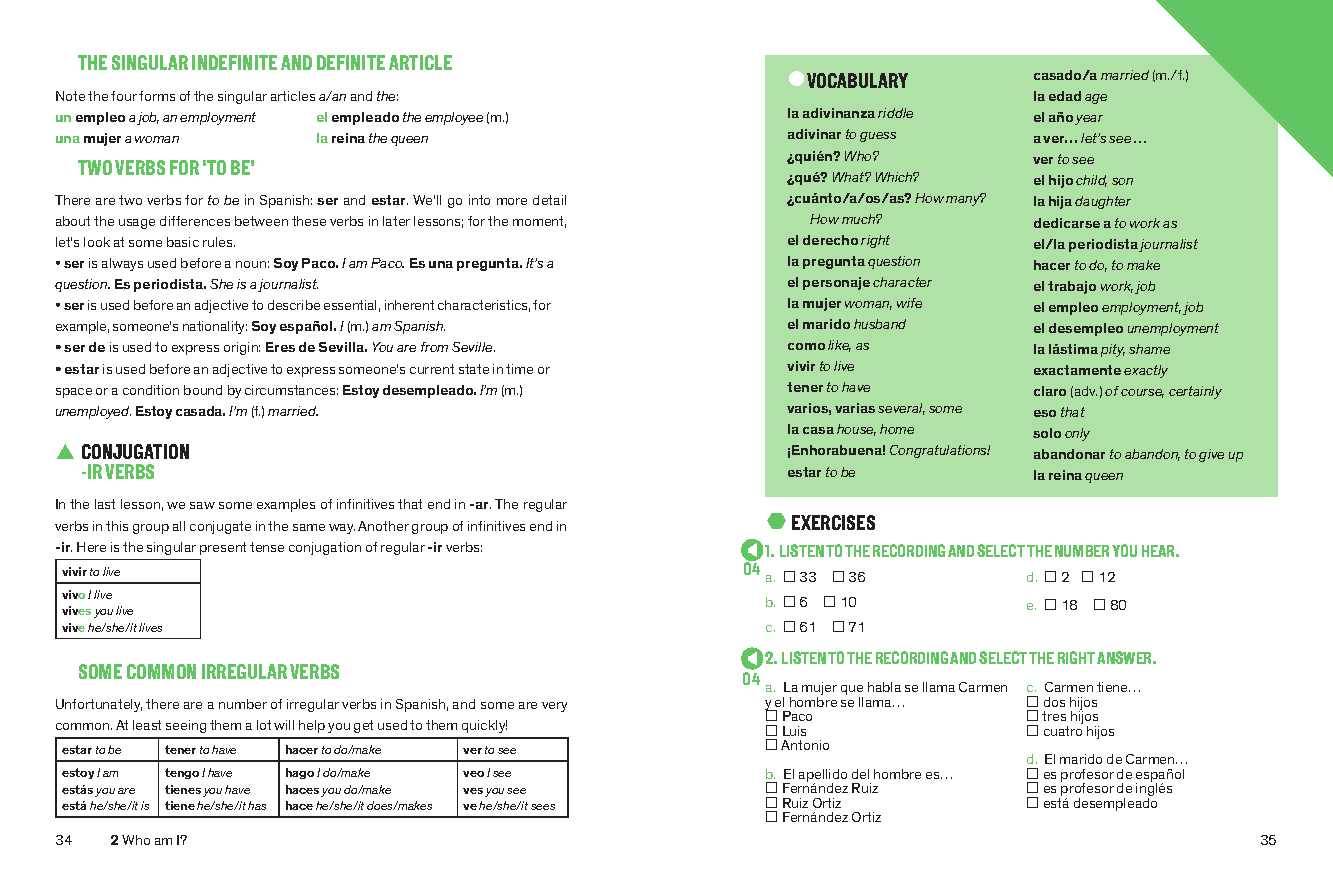  I want to click on cuatro, so click(1063, 731).
